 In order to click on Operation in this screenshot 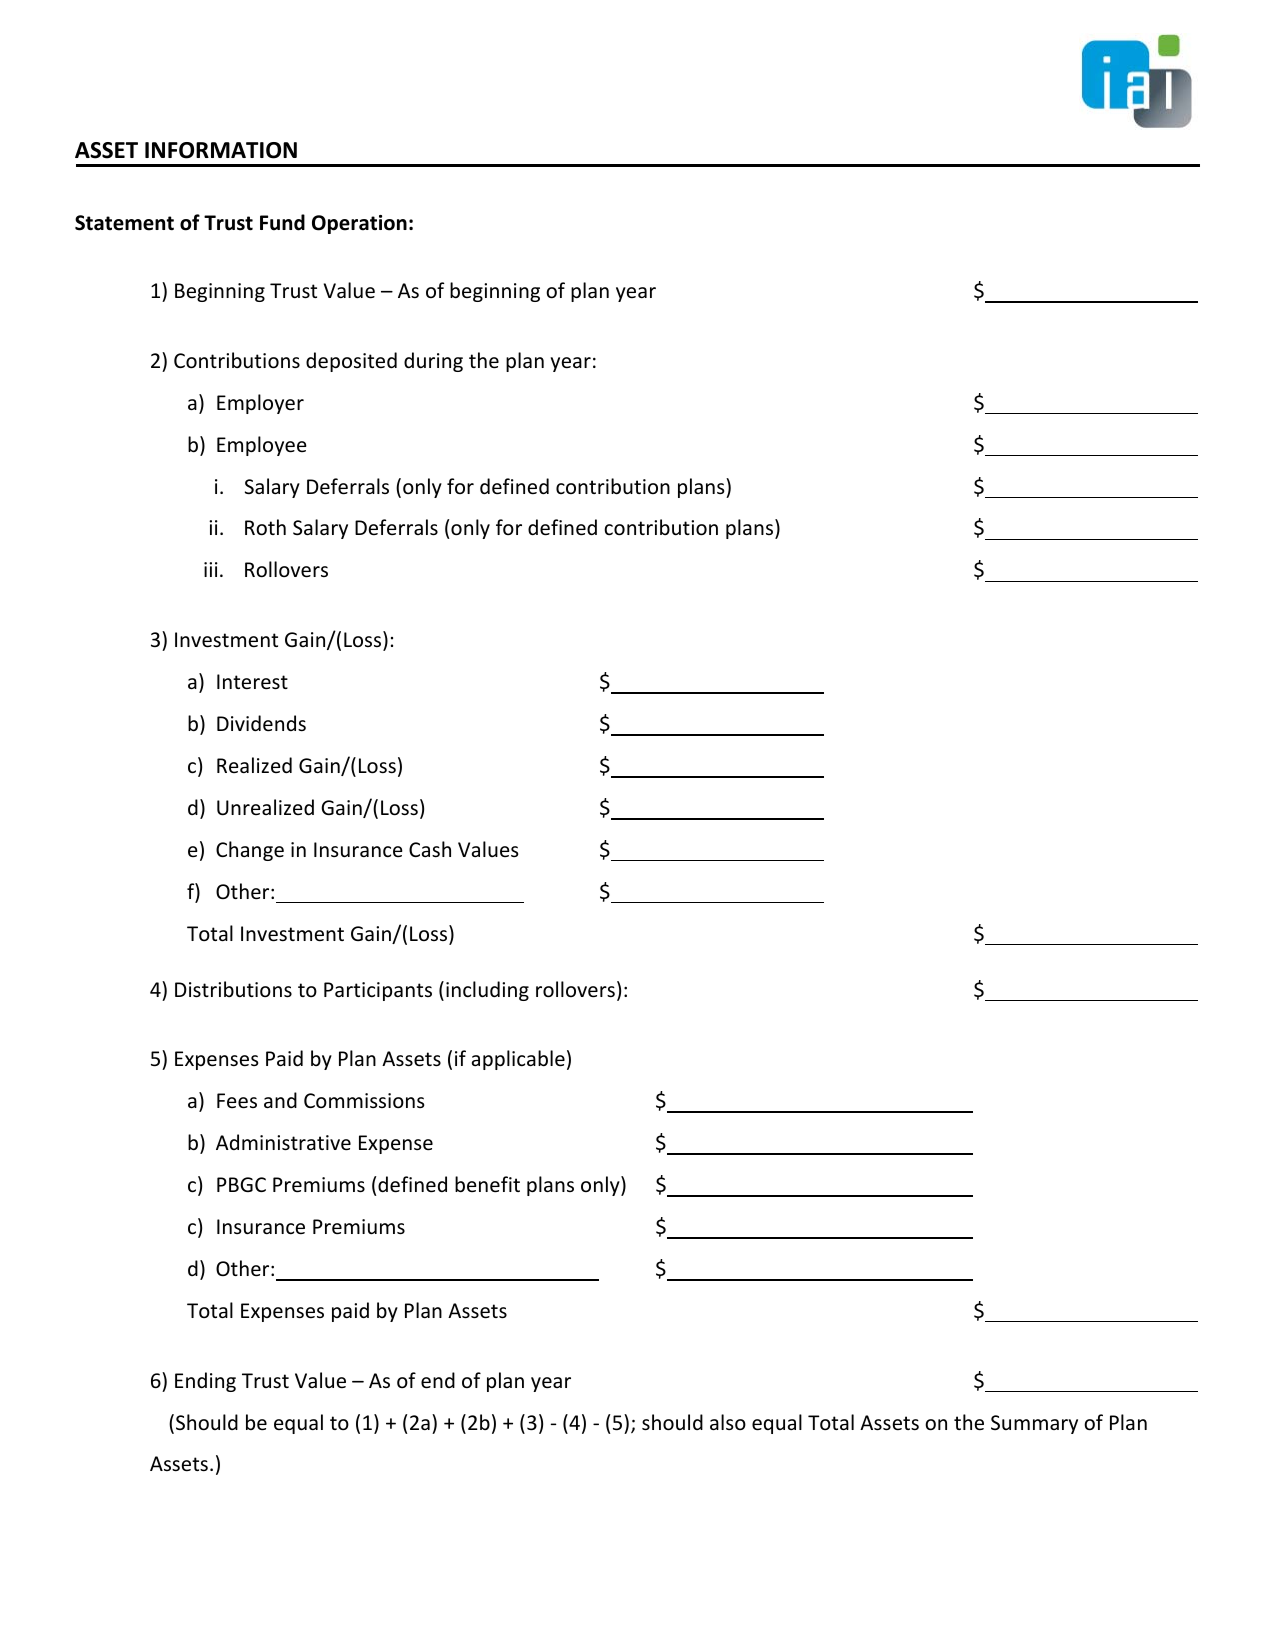, I will do `click(359, 224)`.
